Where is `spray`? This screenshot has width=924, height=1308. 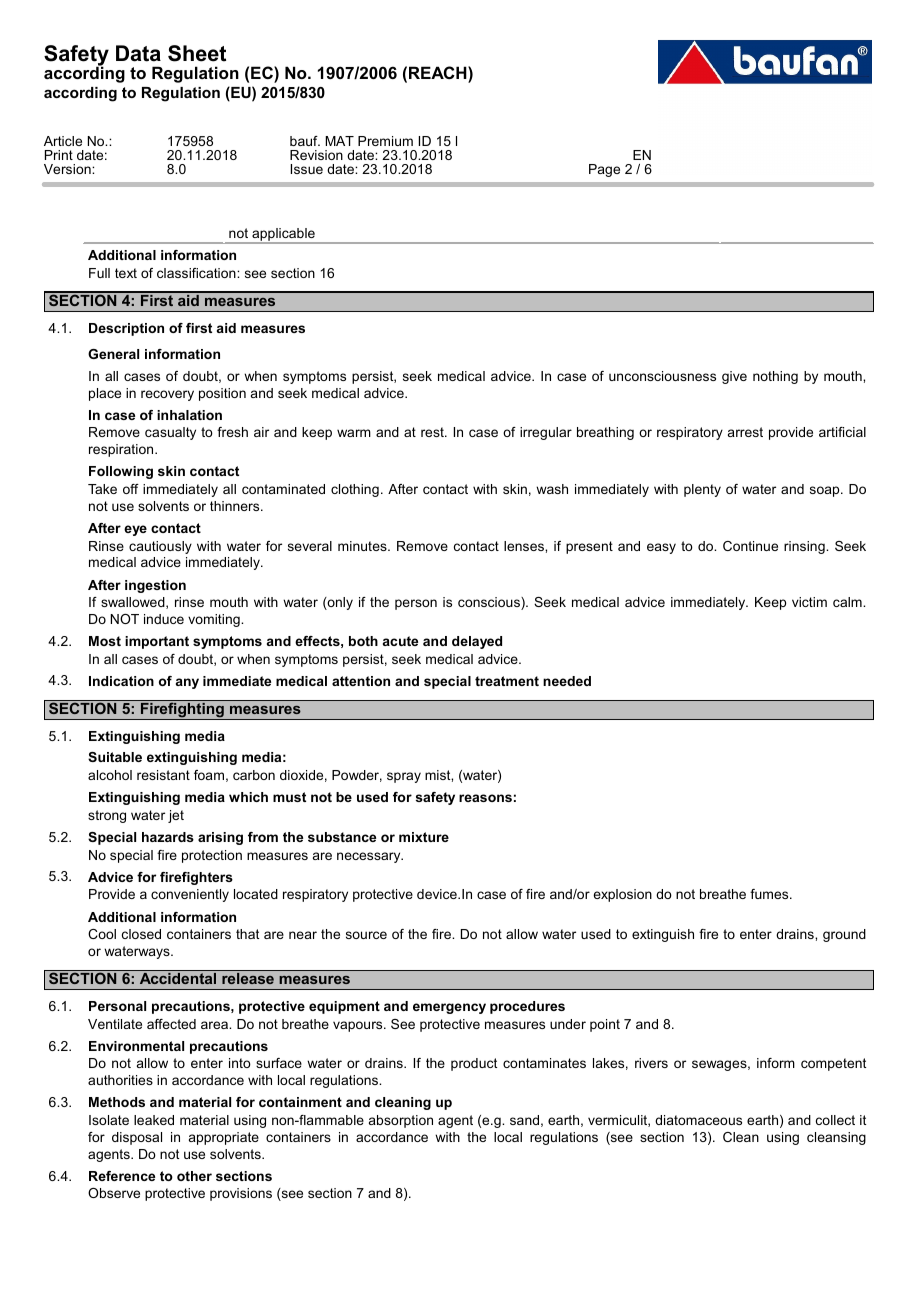
spray is located at coordinates (404, 777).
